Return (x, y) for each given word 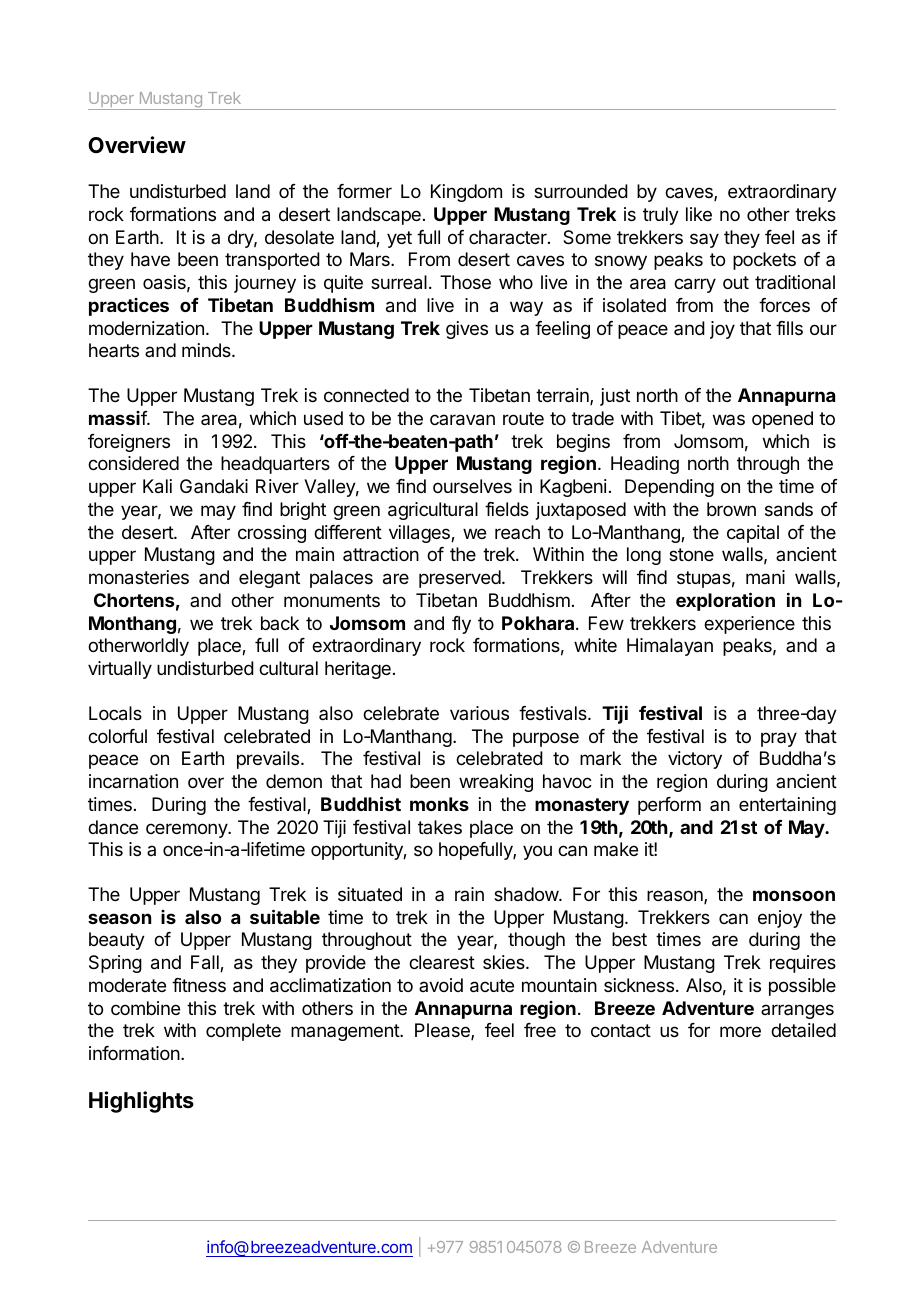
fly (461, 625)
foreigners (129, 443)
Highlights (141, 1102)
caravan (462, 420)
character (509, 237)
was (729, 419)
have (150, 259)
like (699, 214)
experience (749, 625)
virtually (120, 670)
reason (676, 897)
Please (443, 1031)
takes (440, 827)
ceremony (187, 830)
